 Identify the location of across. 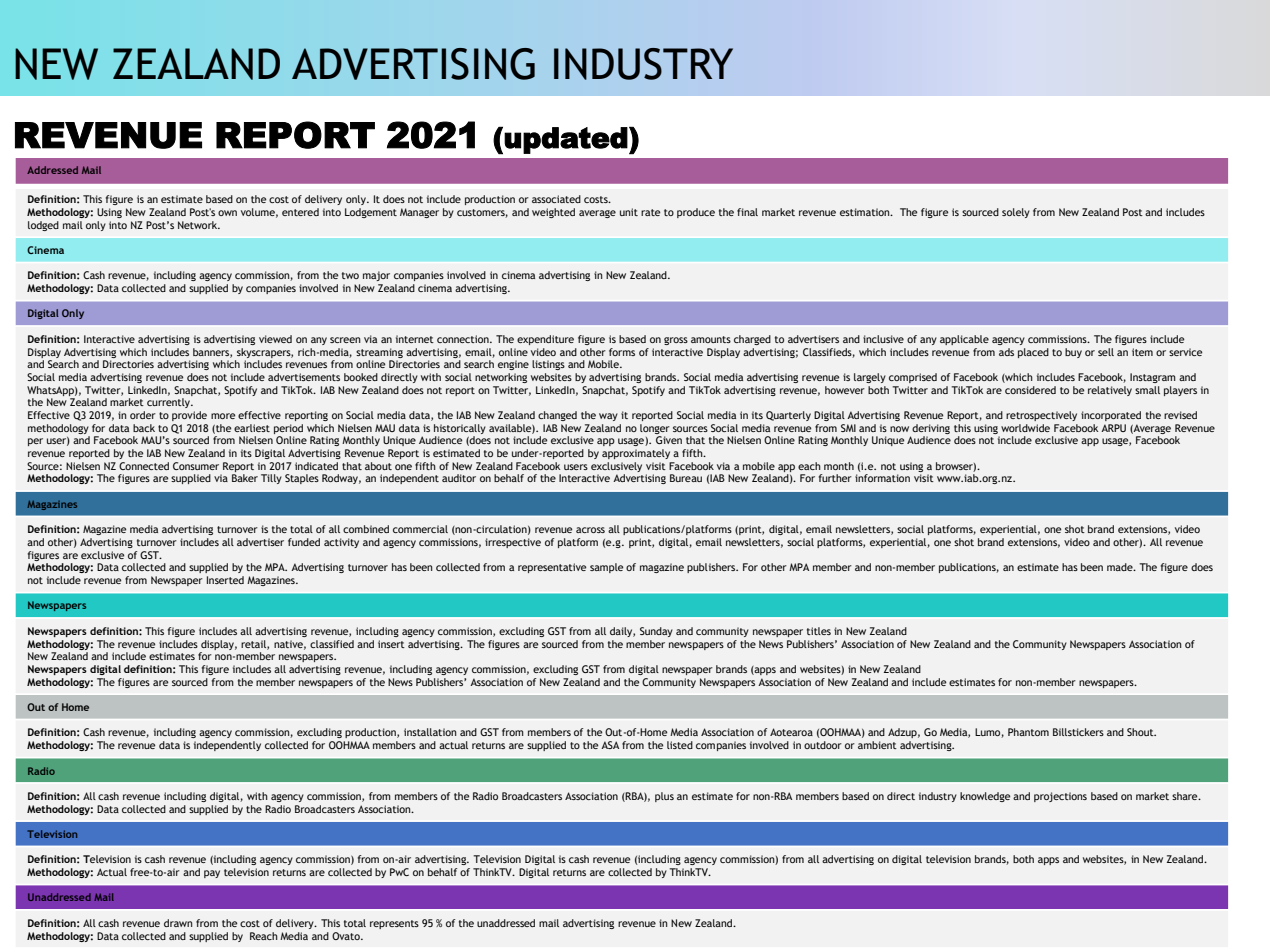
(590, 530).
